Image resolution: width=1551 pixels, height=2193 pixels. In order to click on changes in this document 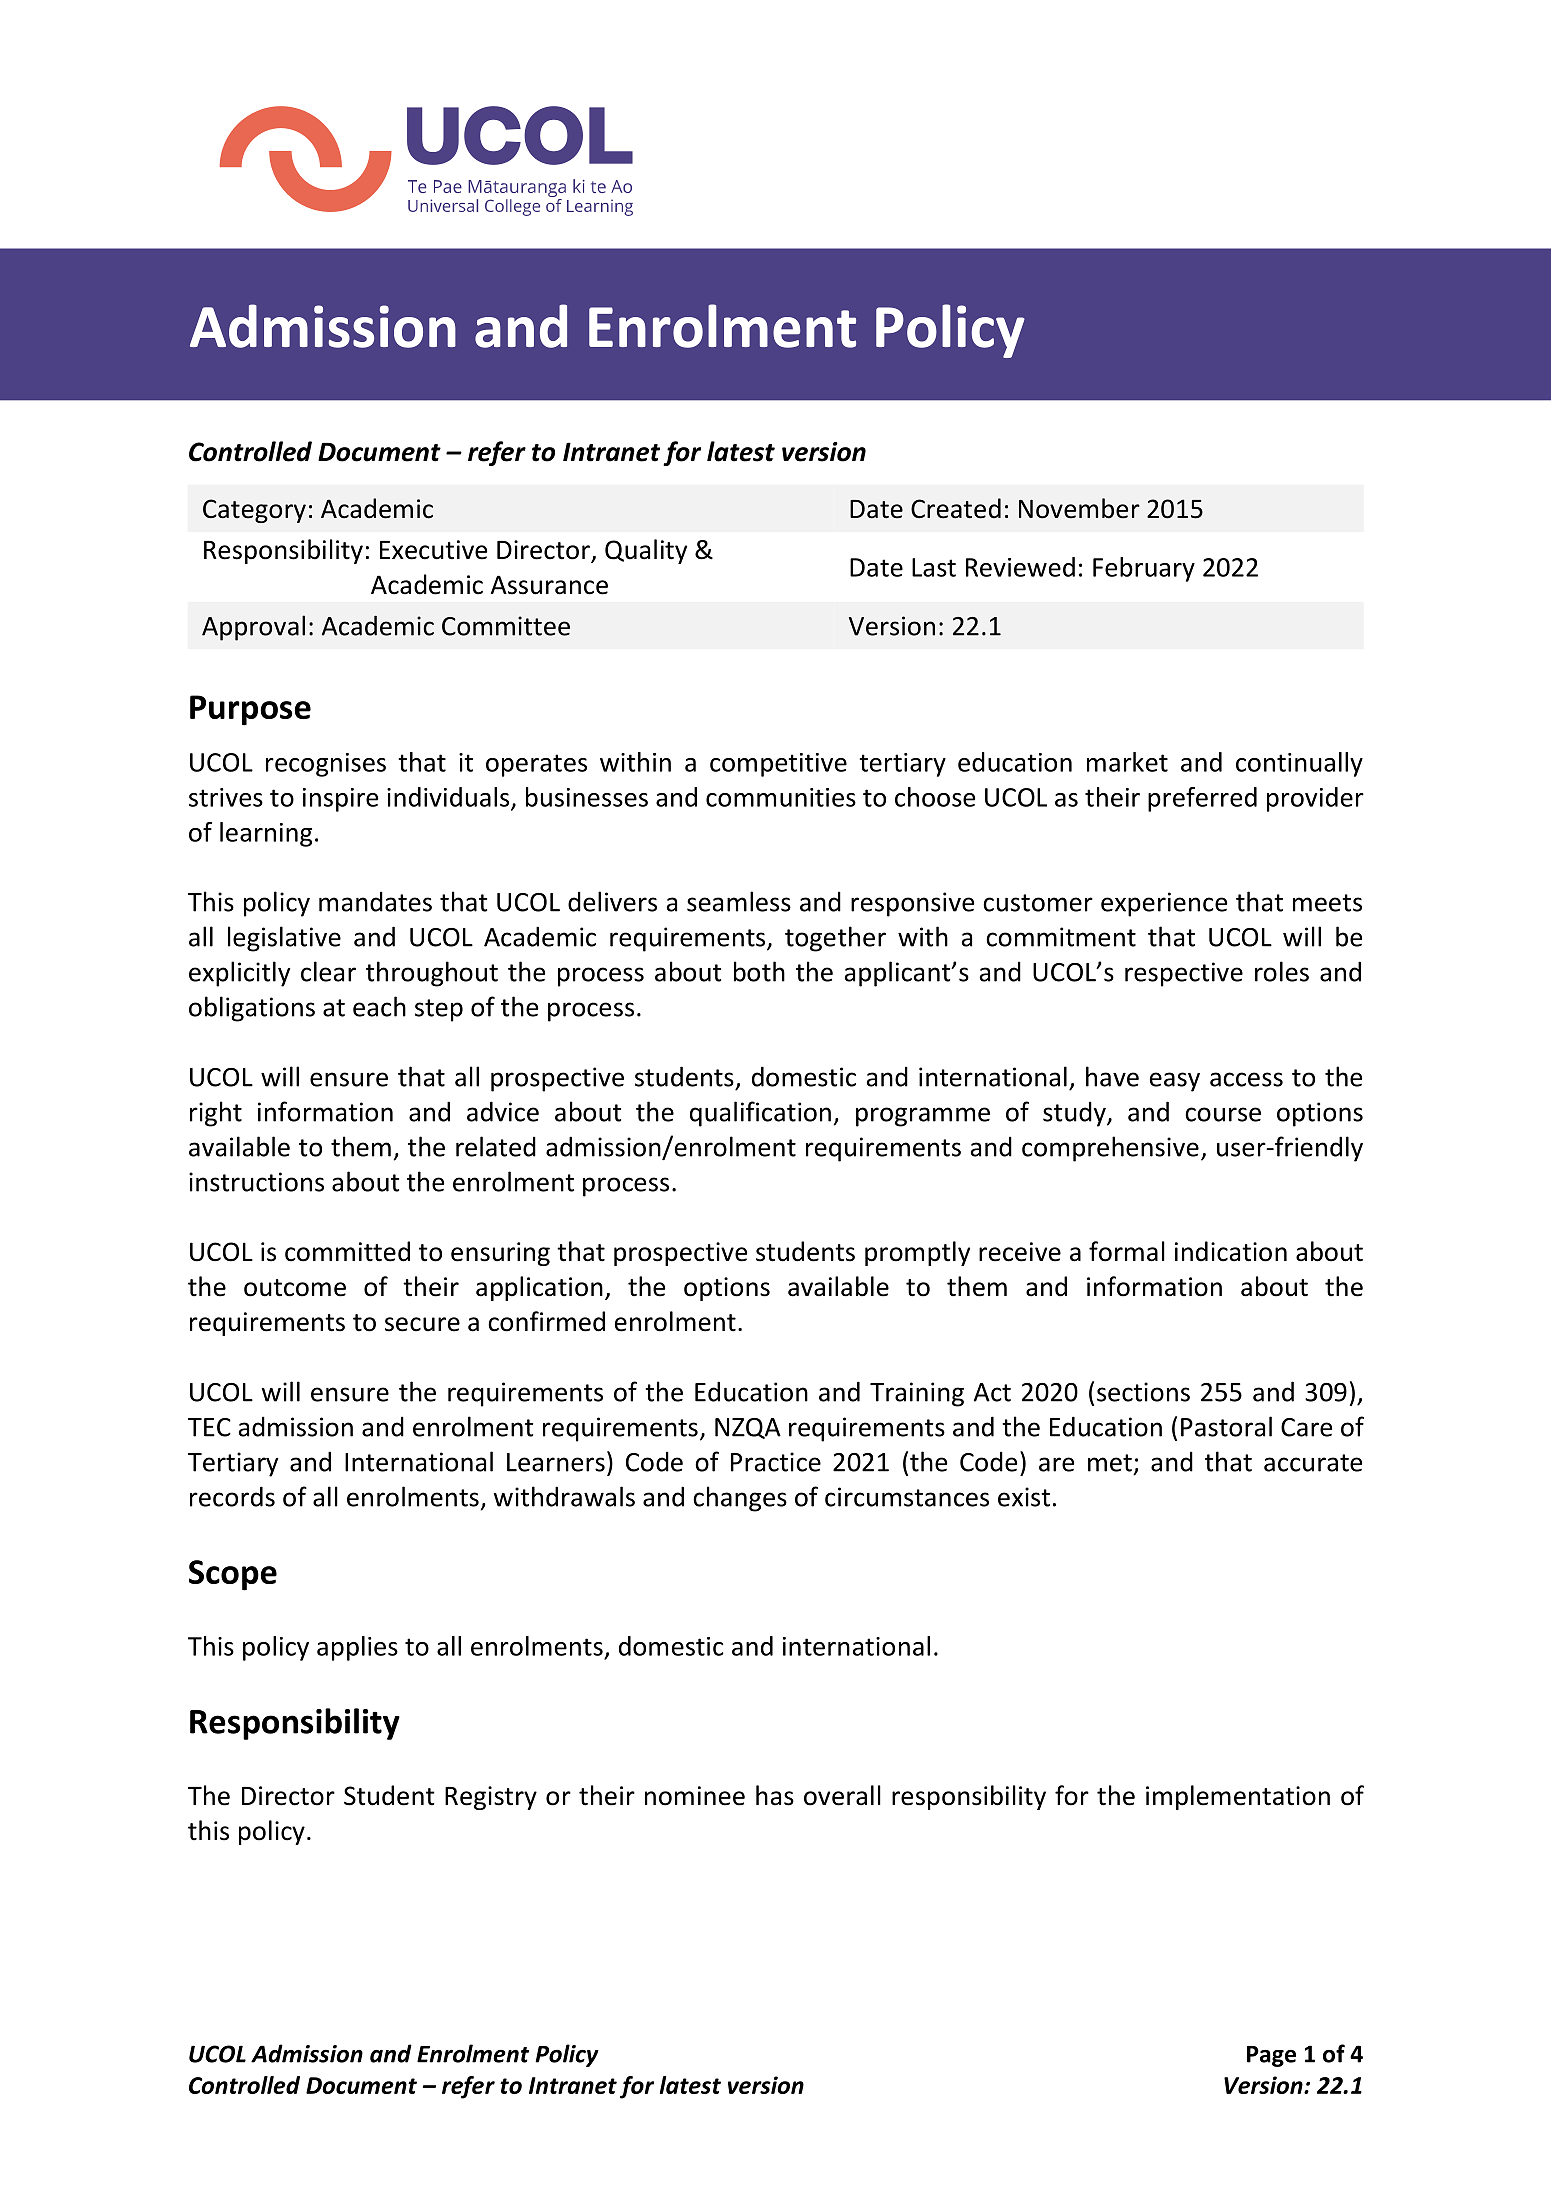, I will do `click(740, 1499)`.
